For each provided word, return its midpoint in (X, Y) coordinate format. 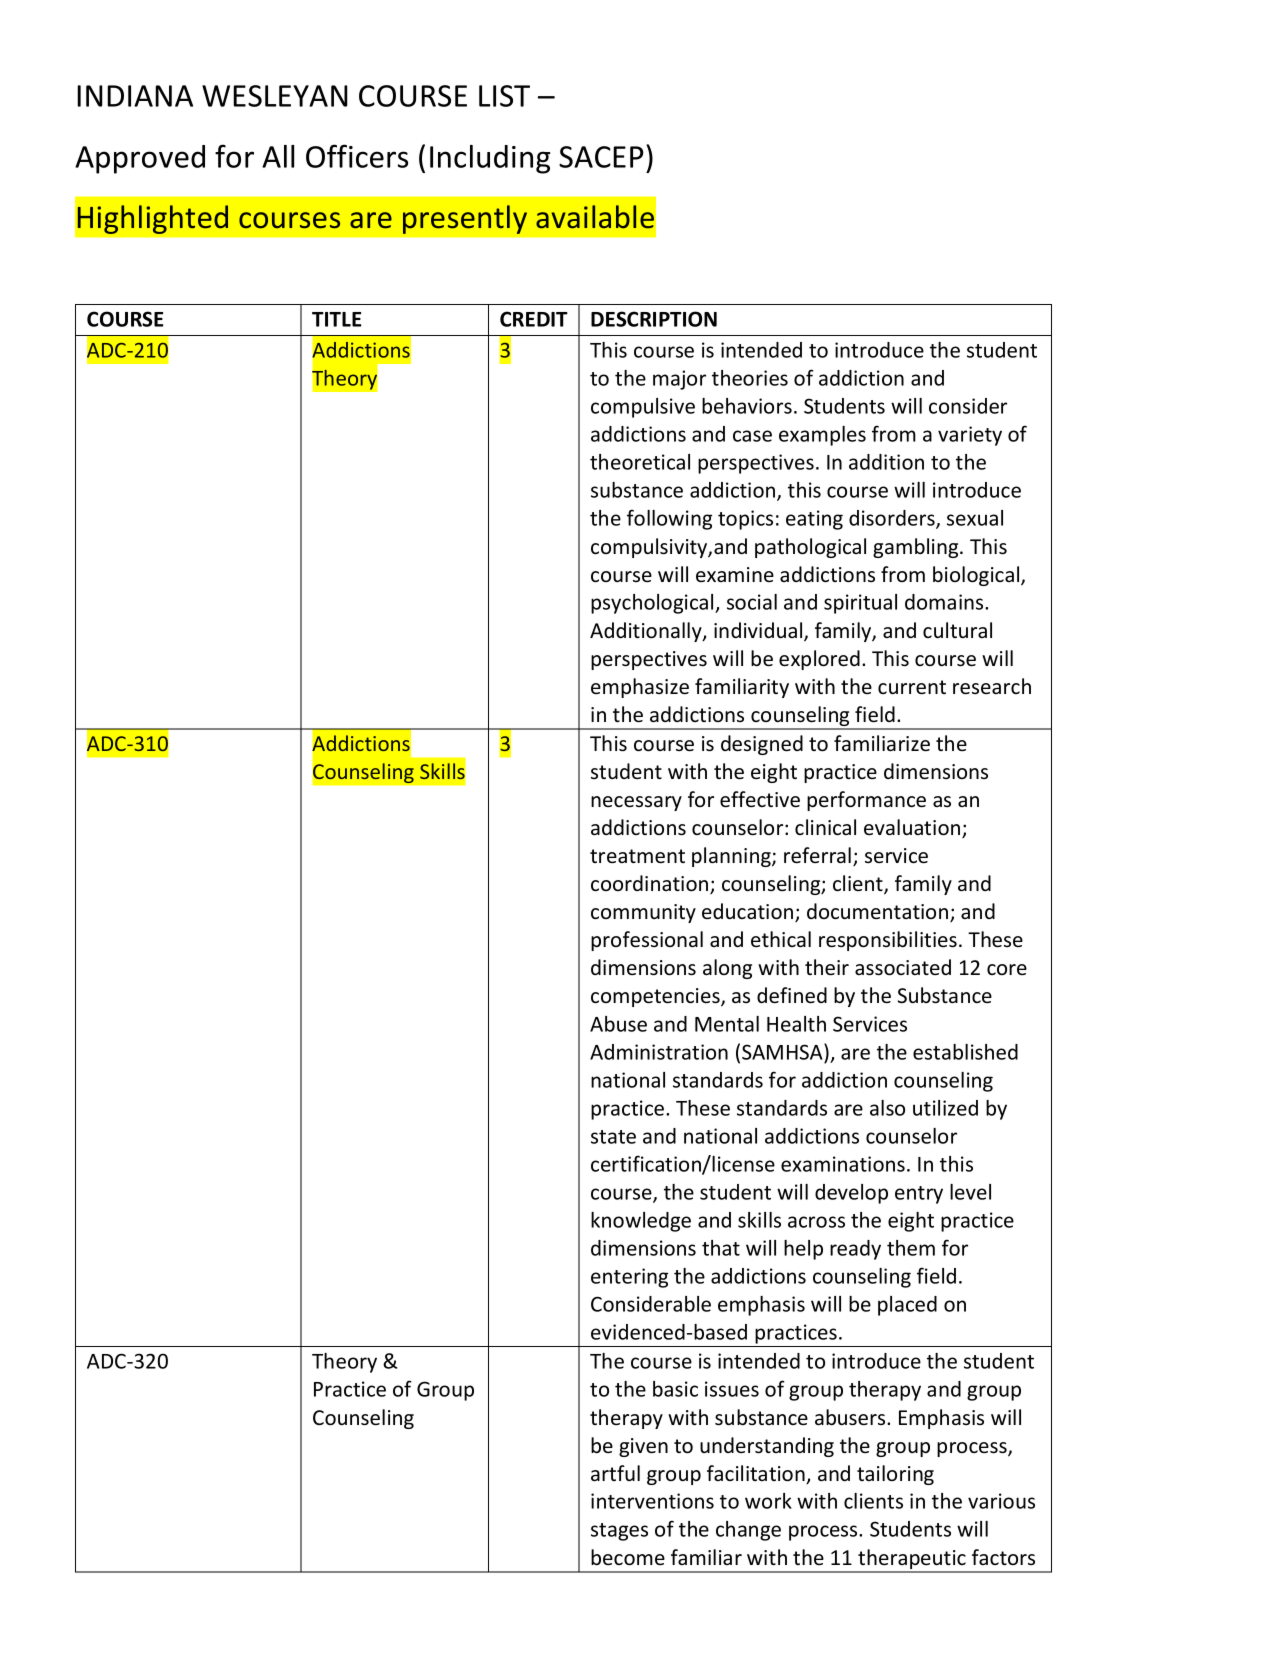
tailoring (895, 1475)
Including (490, 159)
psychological (653, 604)
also (887, 1108)
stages (619, 1532)
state (613, 1137)
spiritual (860, 604)
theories (750, 378)
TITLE (337, 319)
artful (615, 1473)
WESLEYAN (275, 96)
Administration (659, 1052)
